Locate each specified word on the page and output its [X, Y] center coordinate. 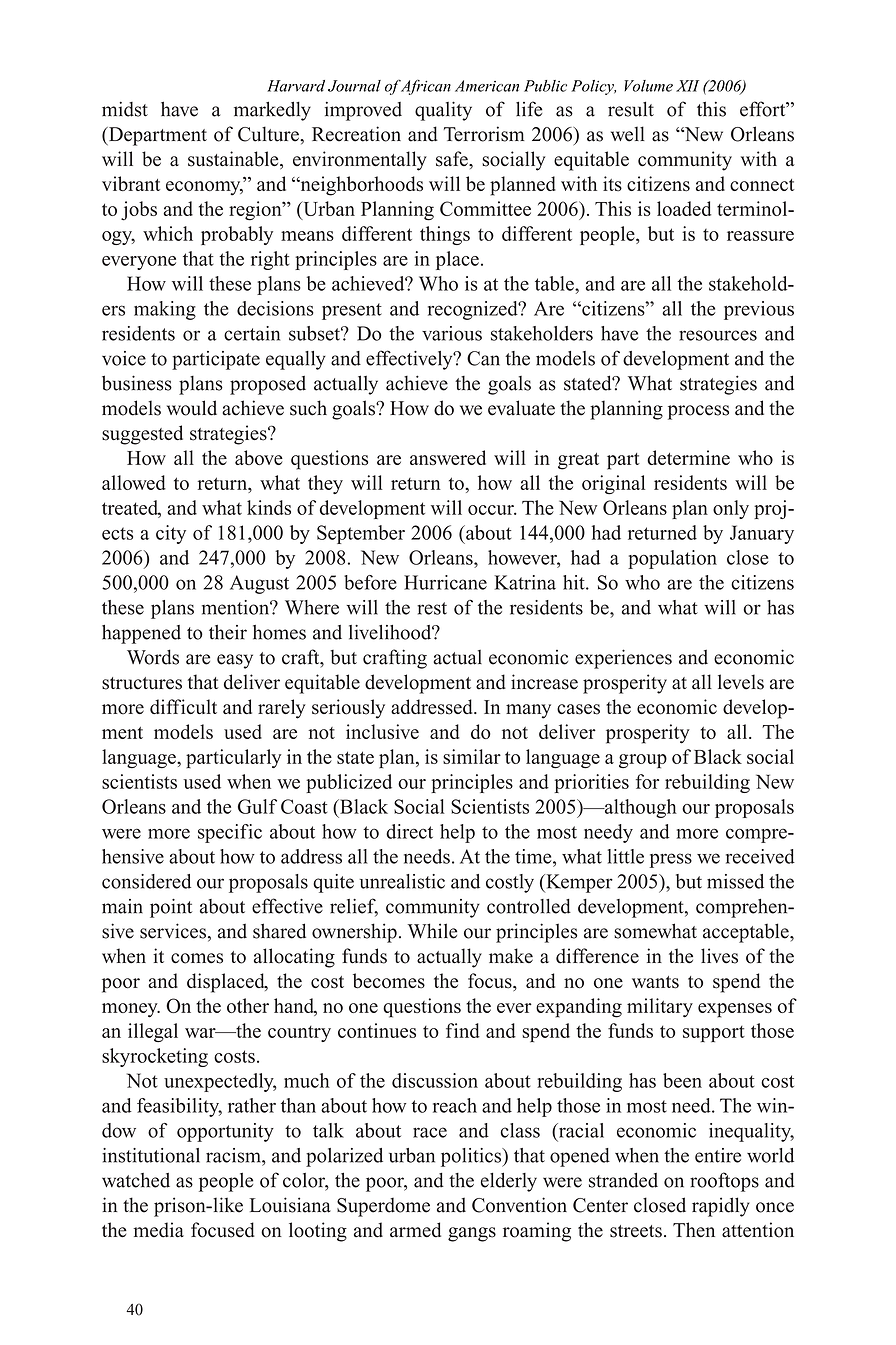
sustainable [234, 160]
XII [687, 86]
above [259, 457]
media [158, 1230]
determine [688, 457]
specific [230, 833]
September [361, 534]
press [670, 860]
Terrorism [484, 134]
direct [409, 831]
